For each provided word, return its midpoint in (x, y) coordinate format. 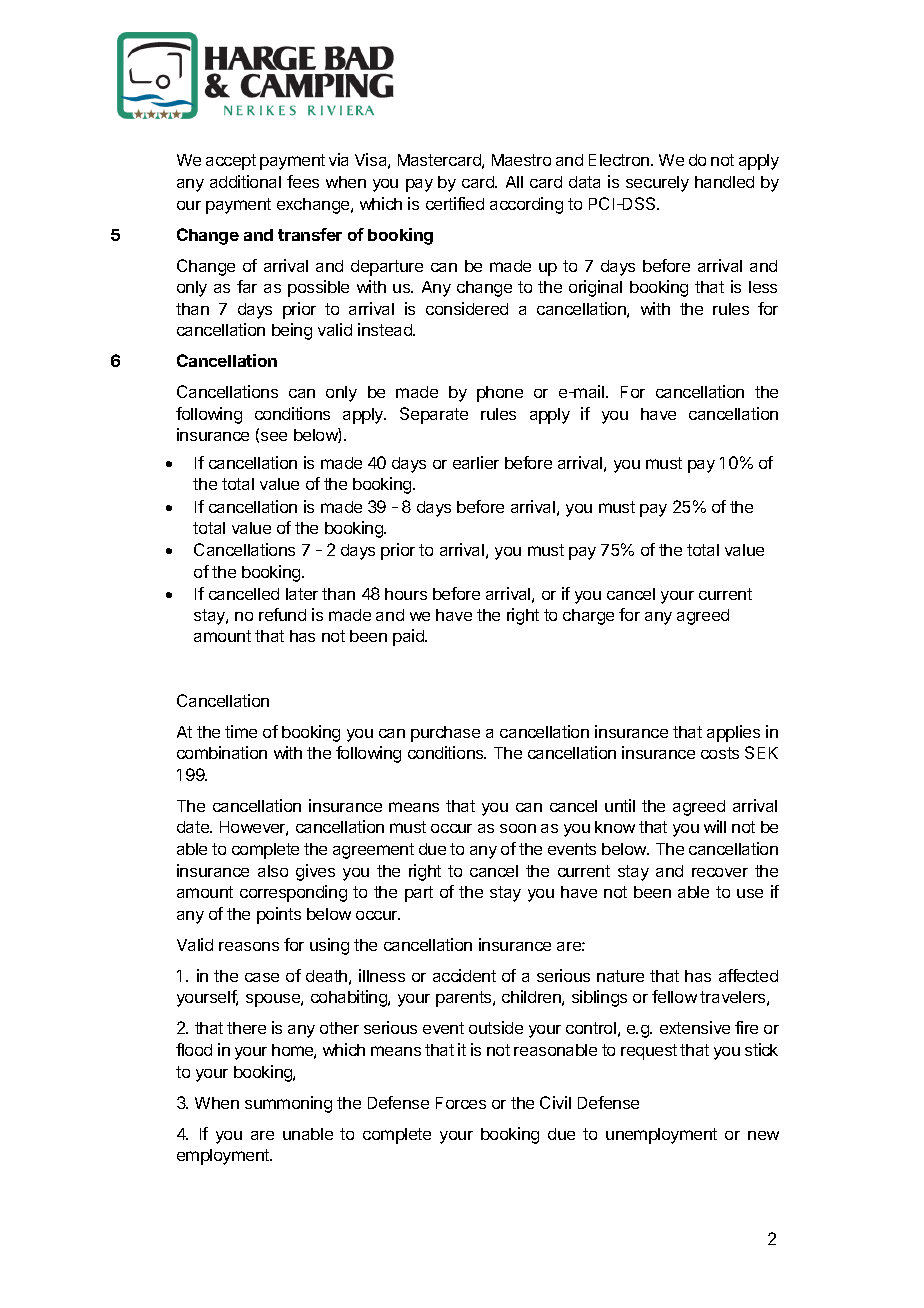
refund (282, 614)
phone (500, 394)
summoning (288, 1104)
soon (518, 828)
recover (720, 872)
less (763, 287)
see (274, 436)
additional (245, 181)
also (273, 871)
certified (455, 203)
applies (733, 733)
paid (409, 637)
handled (724, 182)
